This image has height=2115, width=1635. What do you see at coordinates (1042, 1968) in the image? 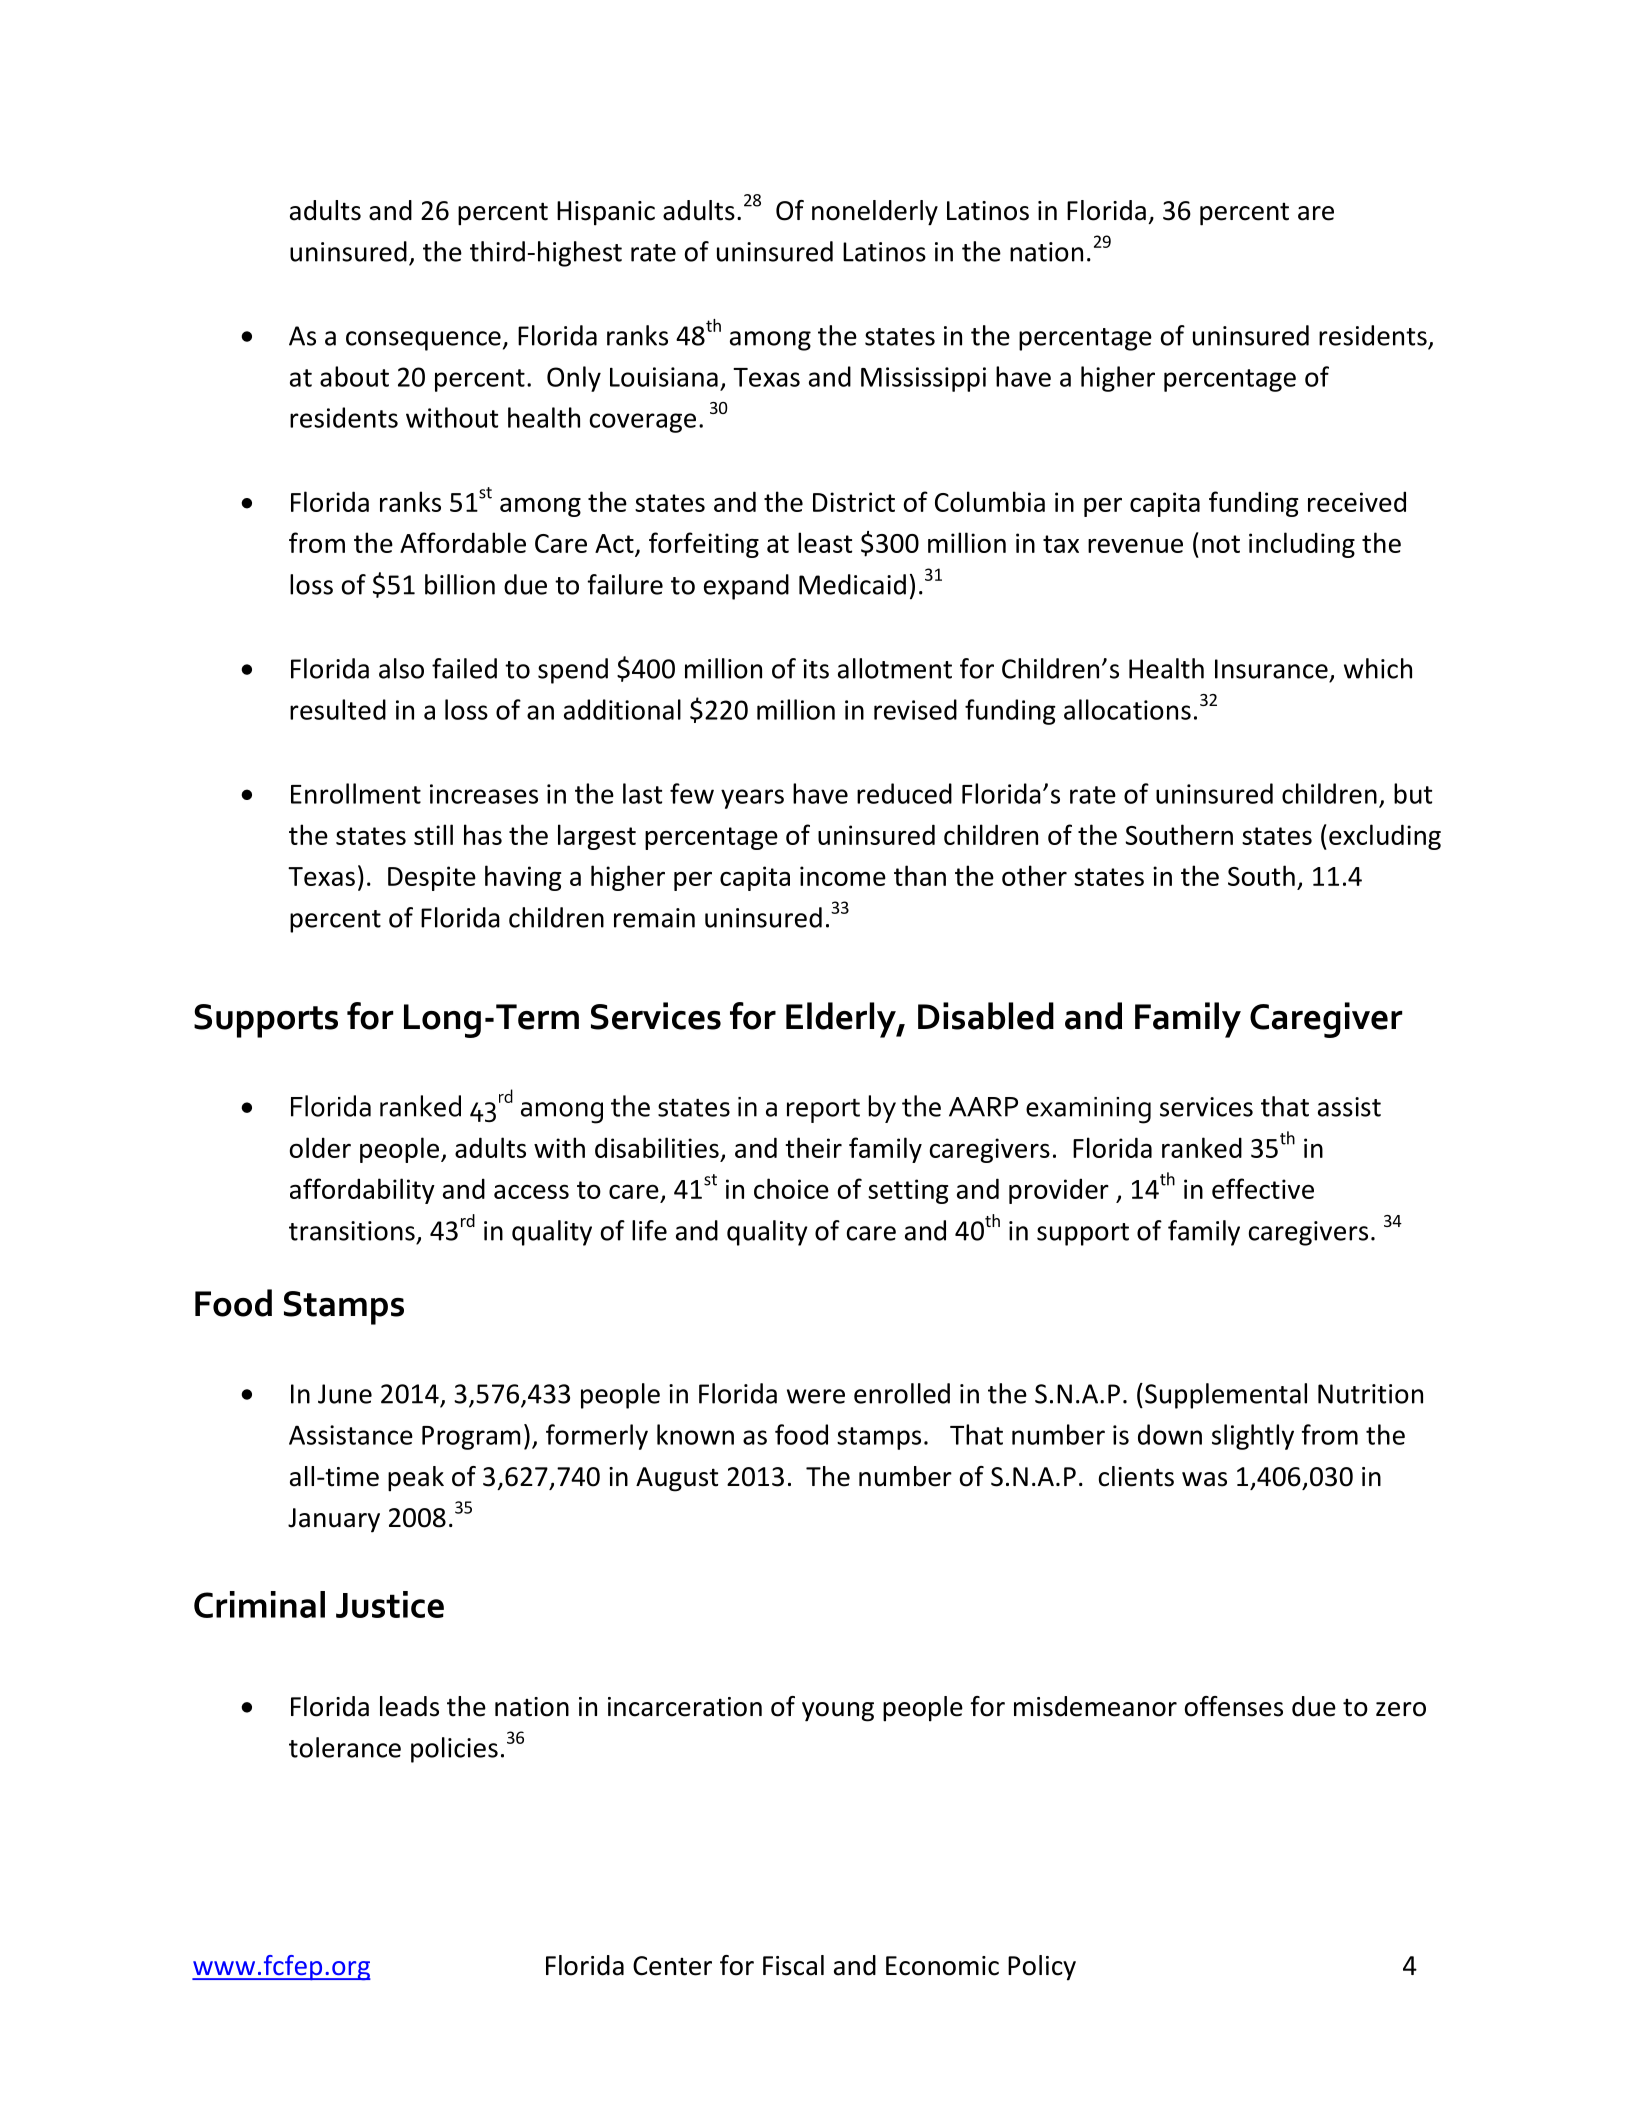
I see `Policy` at bounding box center [1042, 1968].
